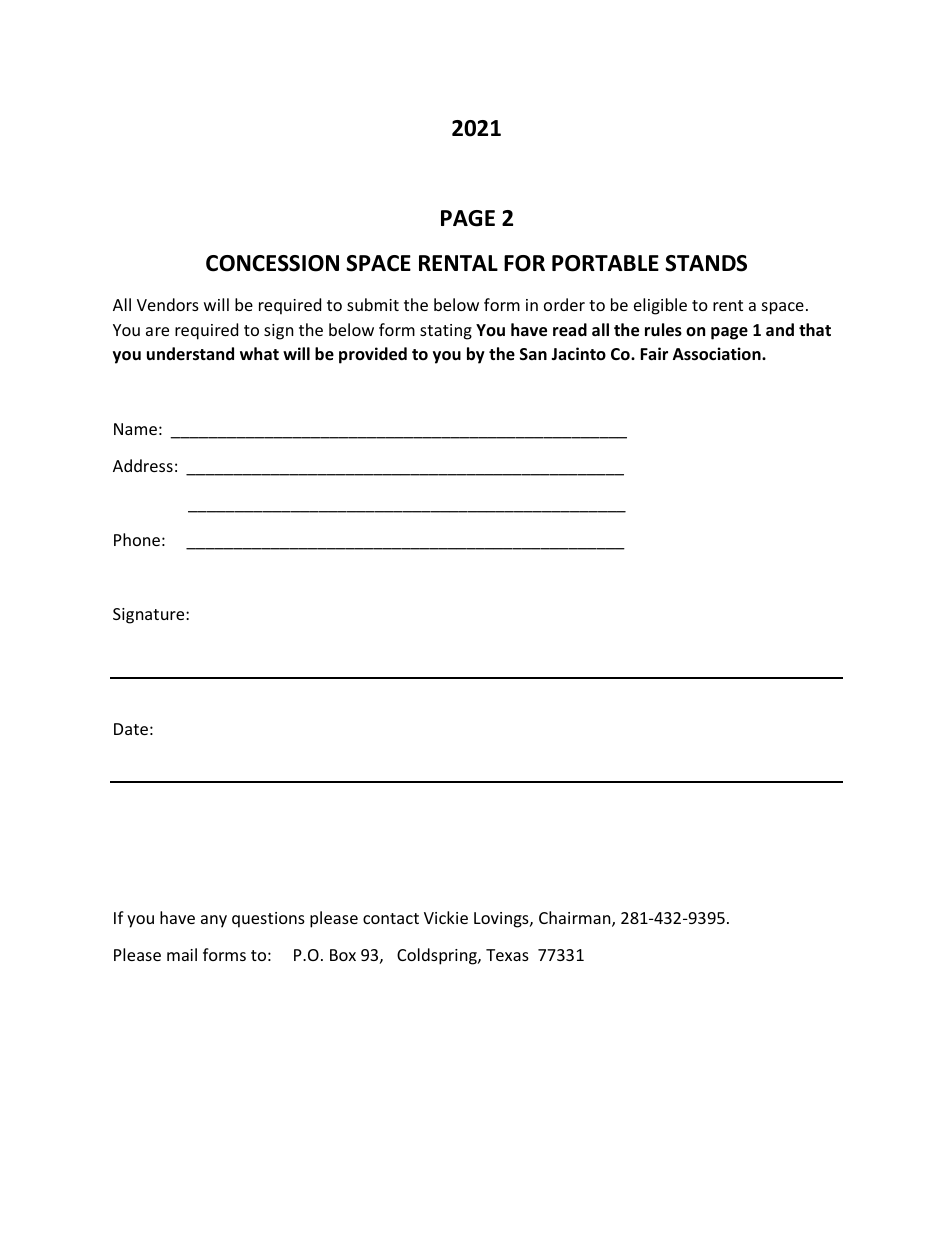 Image resolution: width=952 pixels, height=1233 pixels. Describe the element at coordinates (654, 353) in the document. I see `Fair` at that location.
